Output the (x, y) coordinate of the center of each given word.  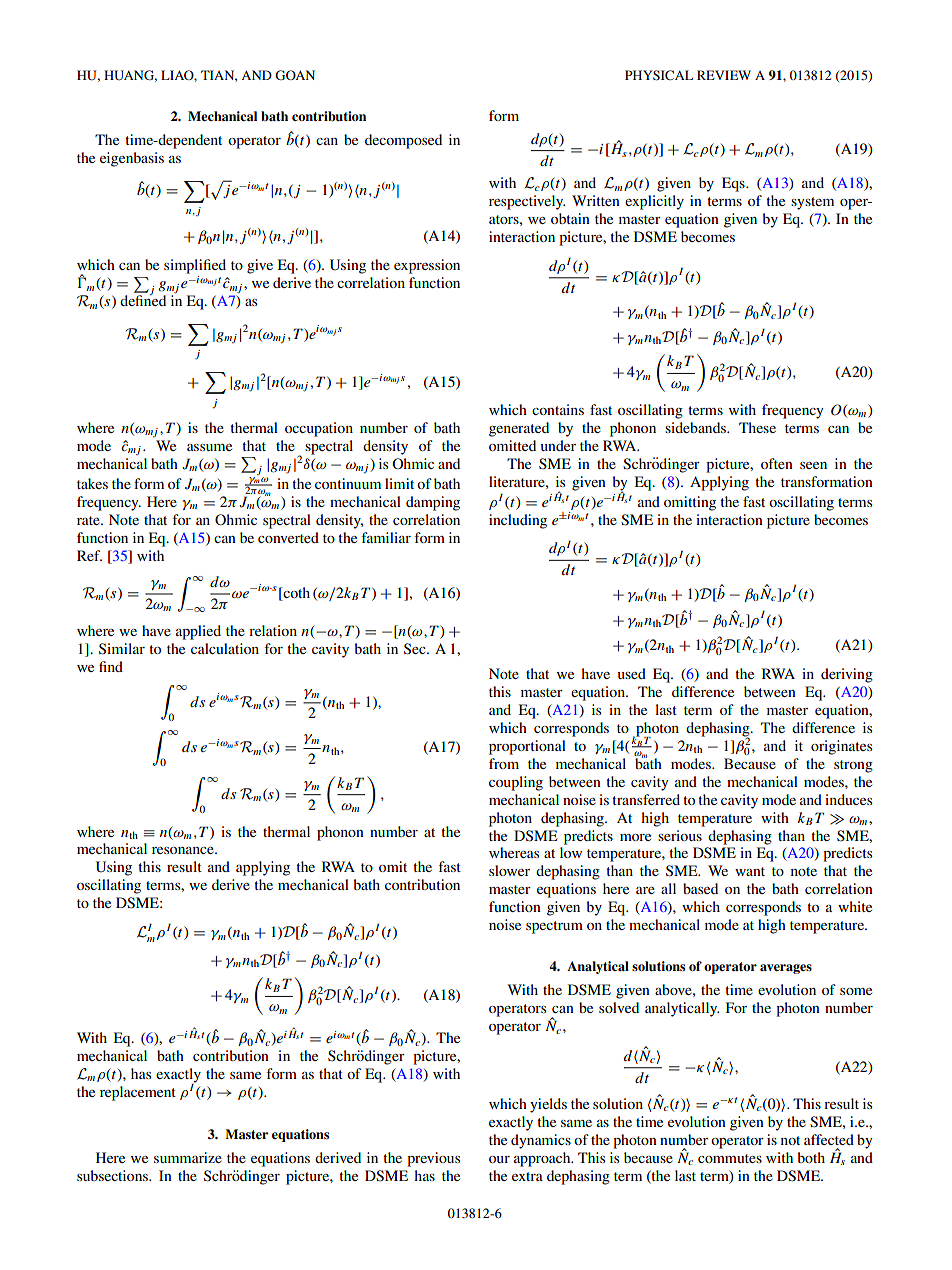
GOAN (295, 75)
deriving (847, 675)
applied (198, 632)
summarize (188, 1157)
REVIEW (724, 75)
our (499, 1159)
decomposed (403, 141)
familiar (386, 537)
